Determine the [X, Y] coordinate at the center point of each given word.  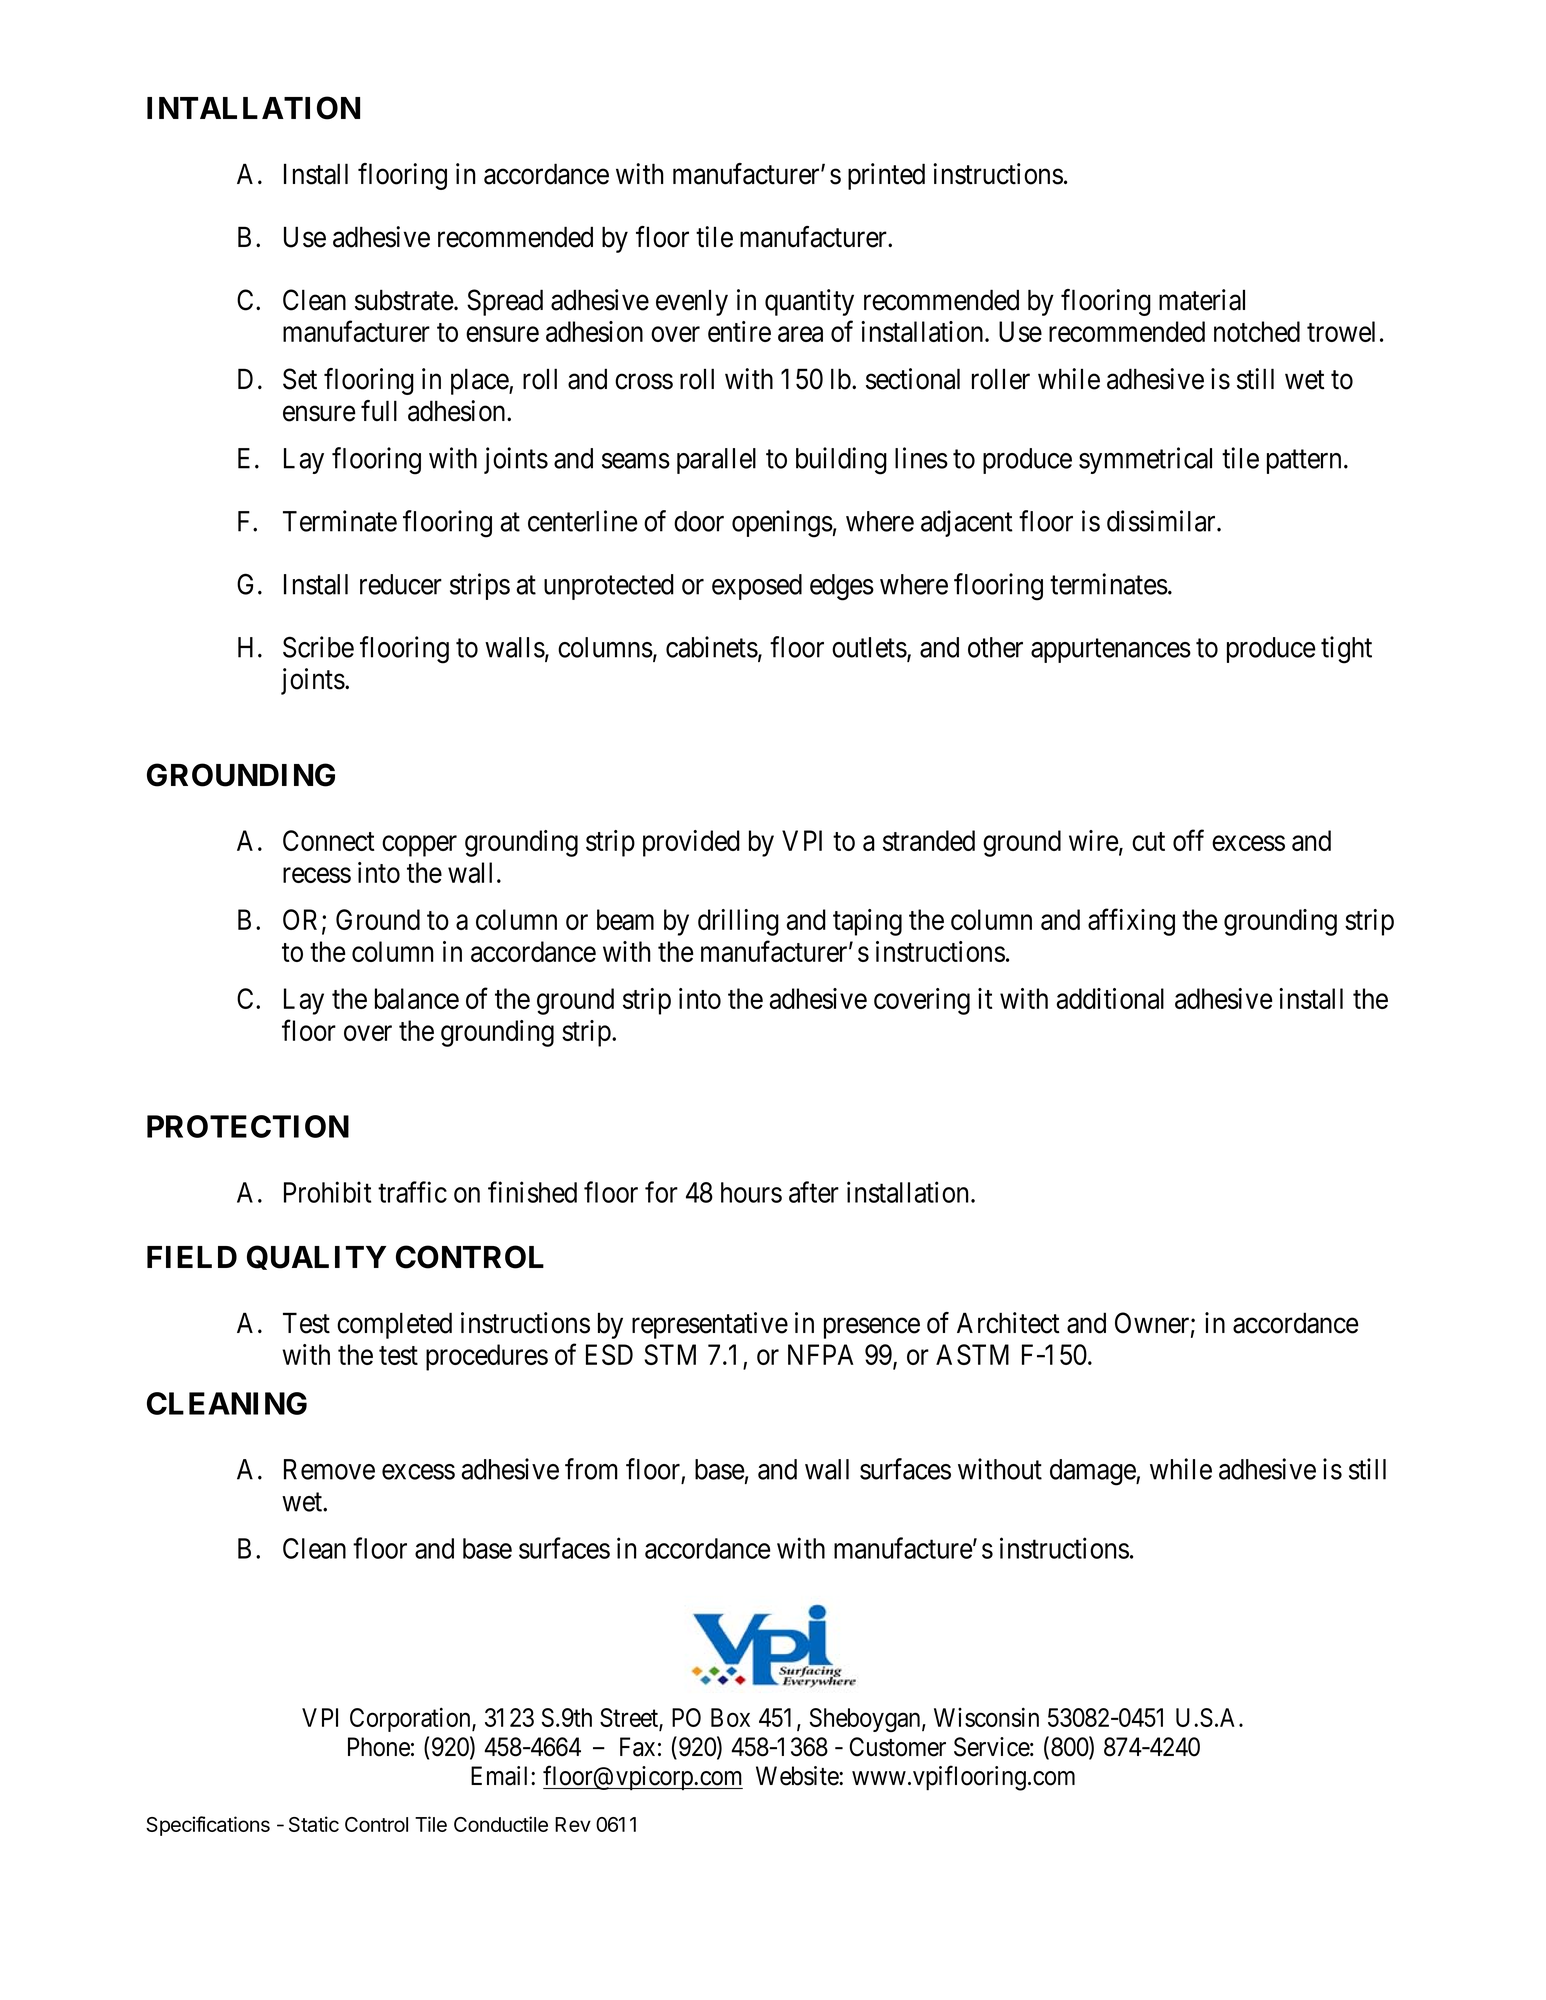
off [1188, 840]
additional [1110, 998]
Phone [379, 1747]
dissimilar [1162, 521]
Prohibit [327, 1192]
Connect [328, 840]
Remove [329, 1469]
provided [691, 843]
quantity [809, 302]
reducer [401, 584]
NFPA [821, 1354]
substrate [404, 300]
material [1202, 300]
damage [1093, 1472]
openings [782, 524]
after [814, 1192]
